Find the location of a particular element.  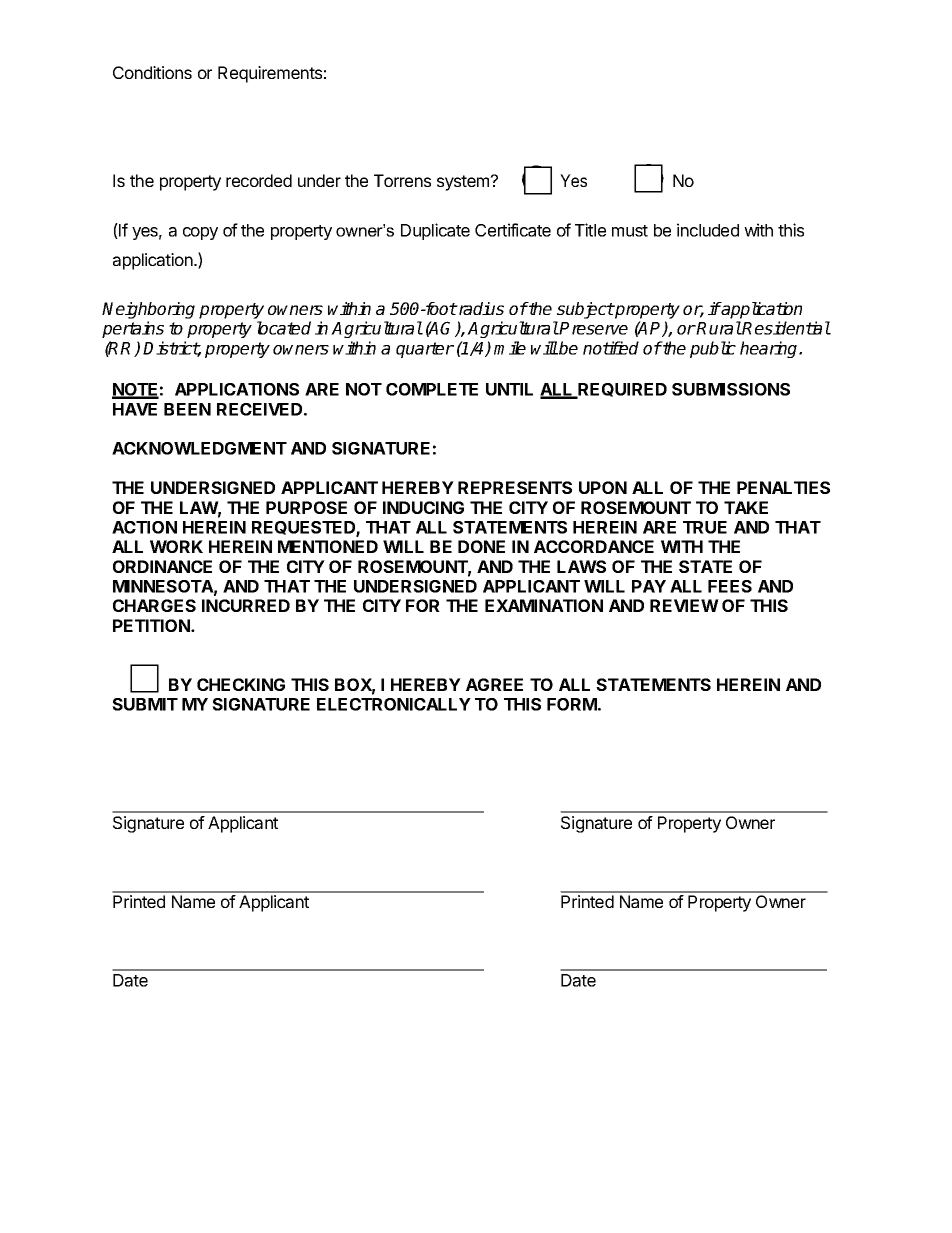

Conditions is located at coordinates (152, 72).
